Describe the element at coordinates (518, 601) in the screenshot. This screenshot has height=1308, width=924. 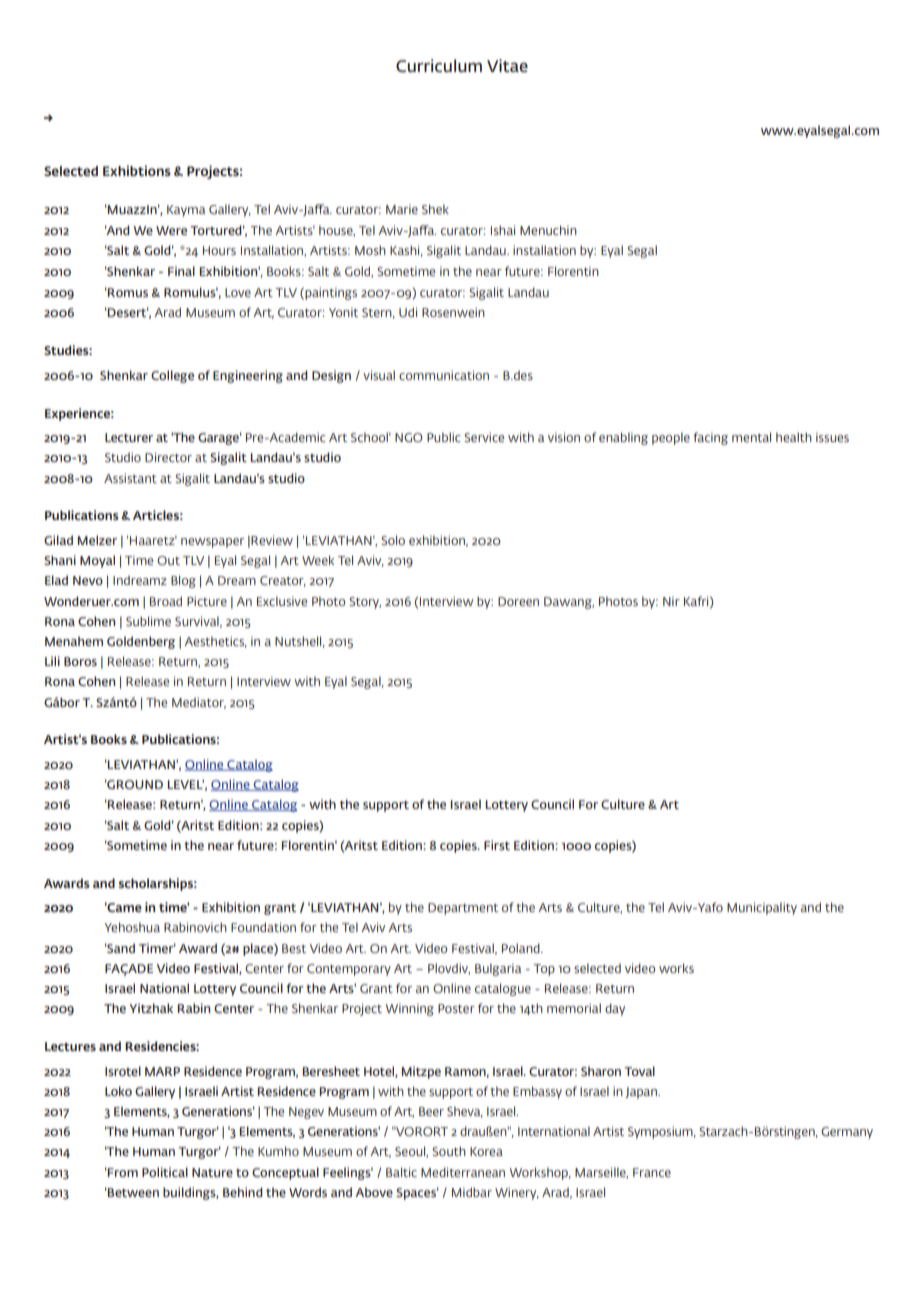
I see `Doreen` at that location.
